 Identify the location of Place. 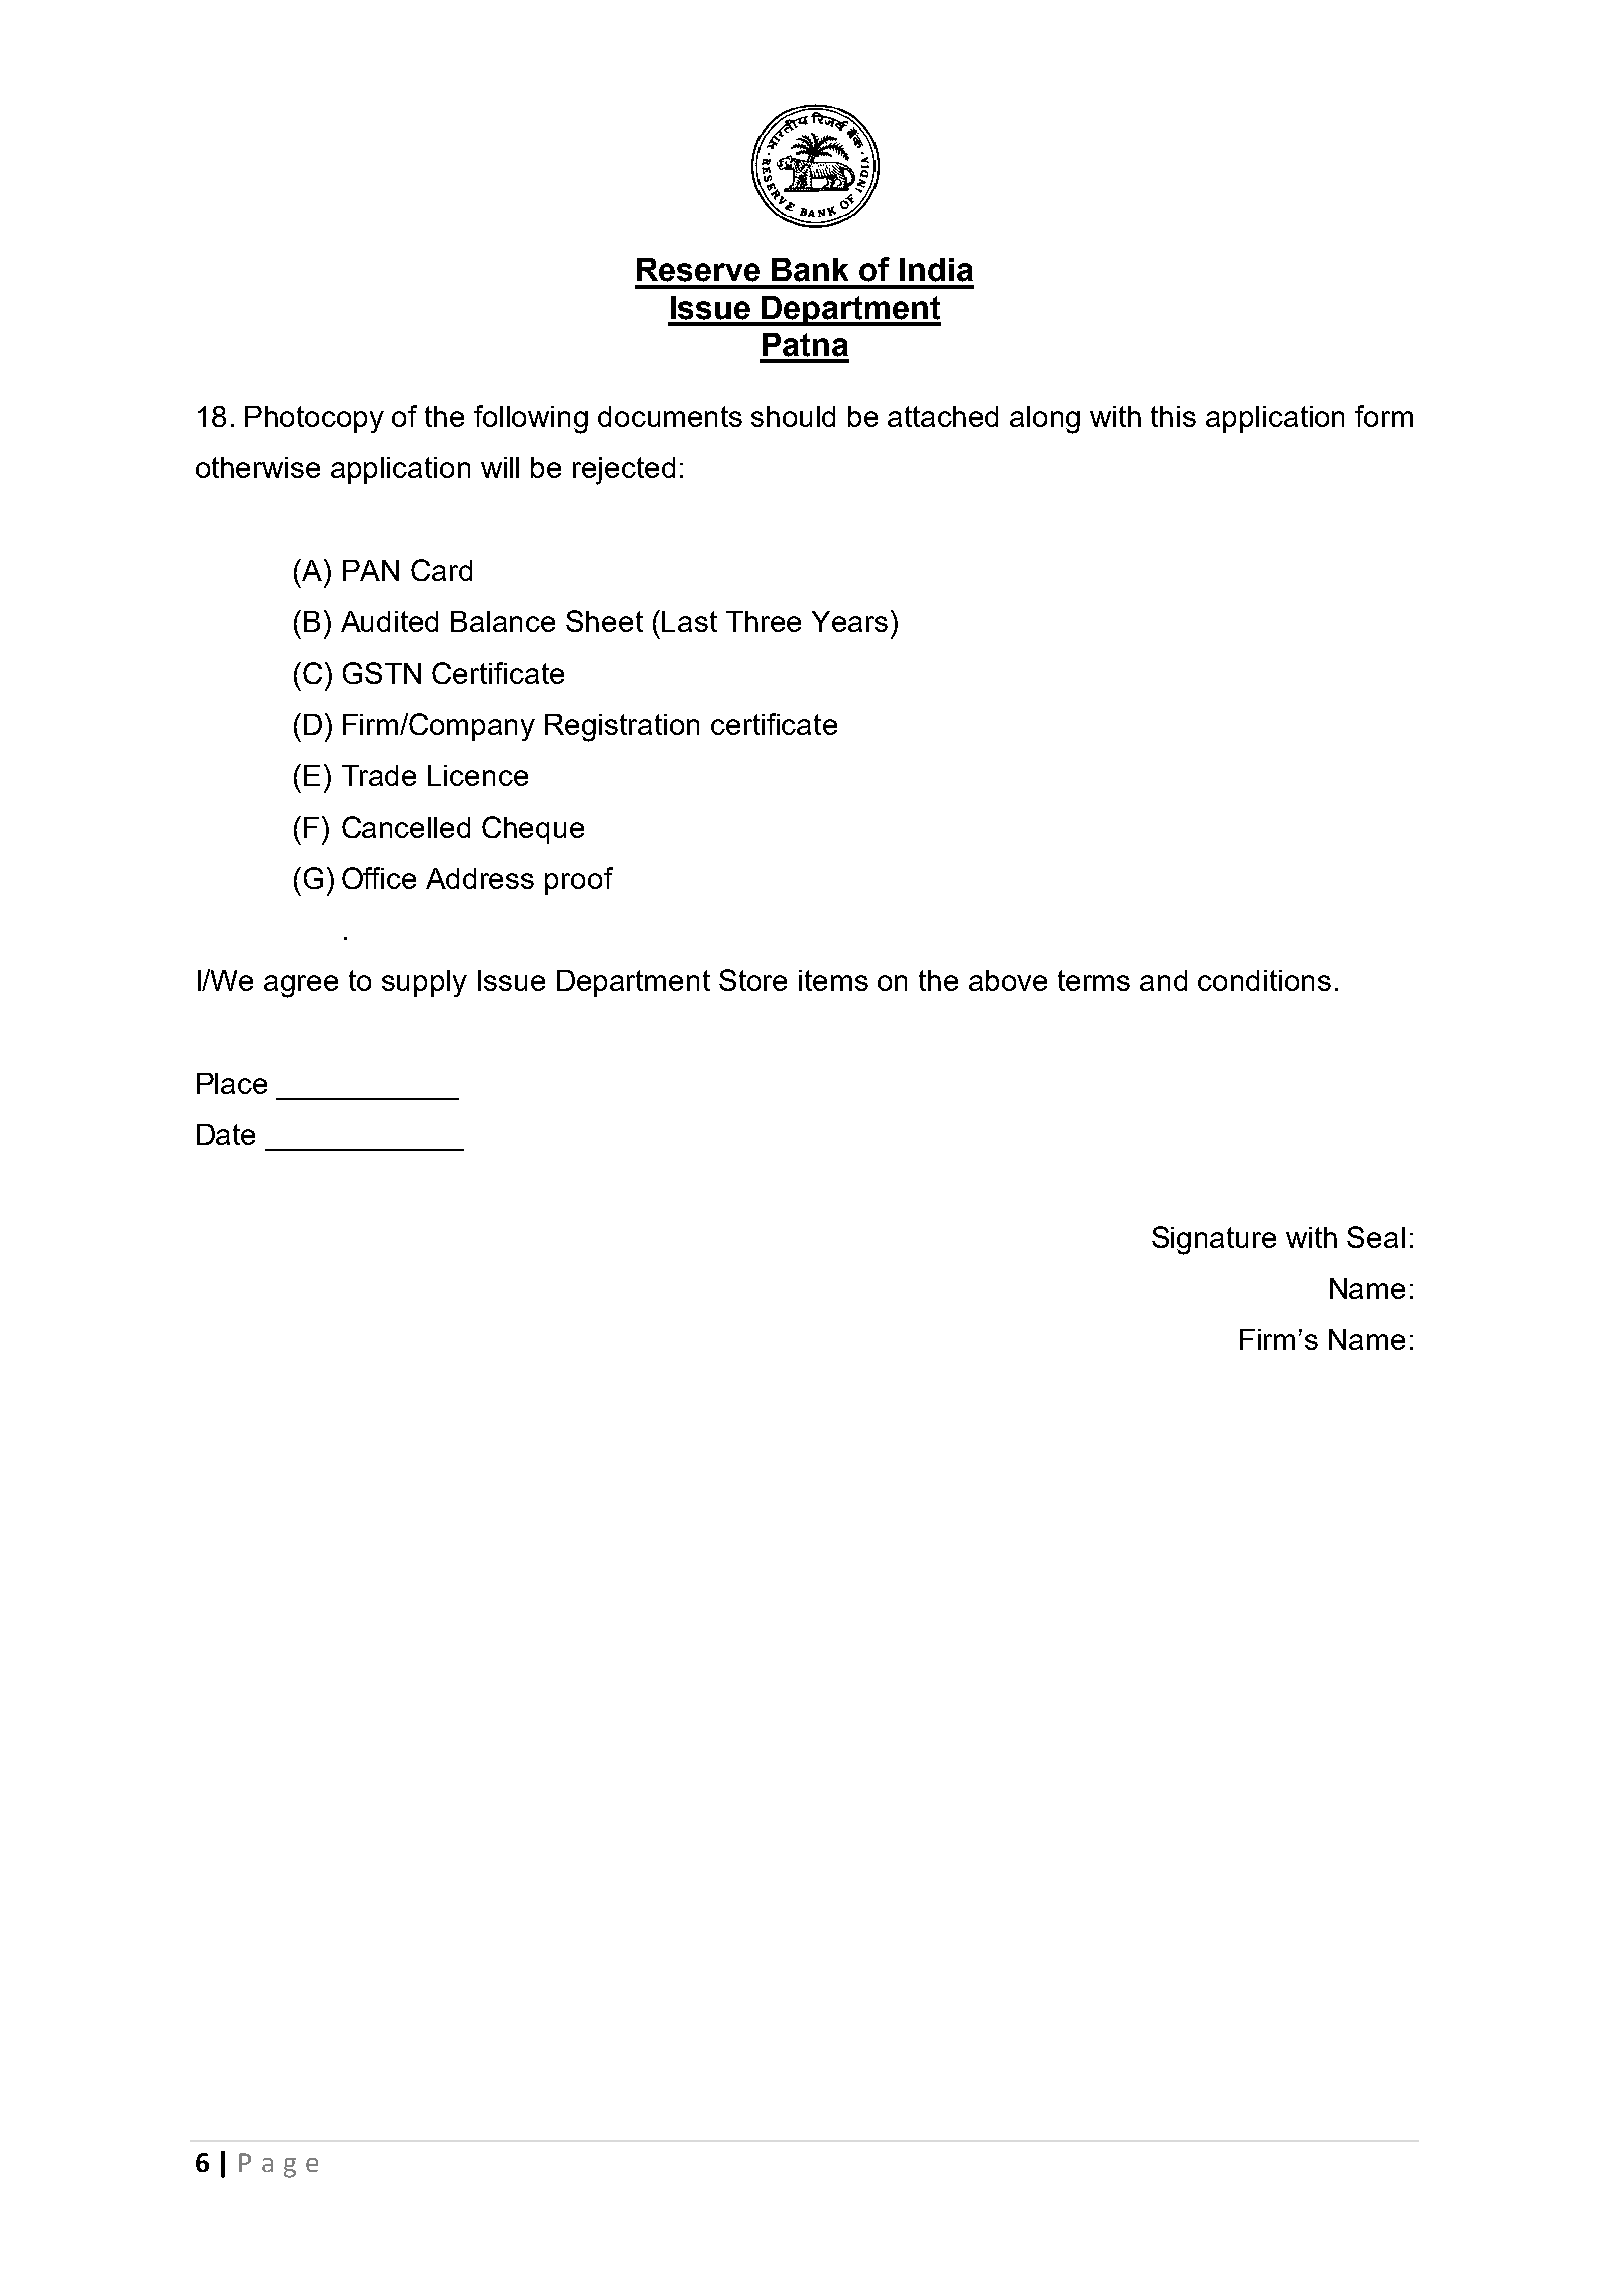
(232, 1083).
